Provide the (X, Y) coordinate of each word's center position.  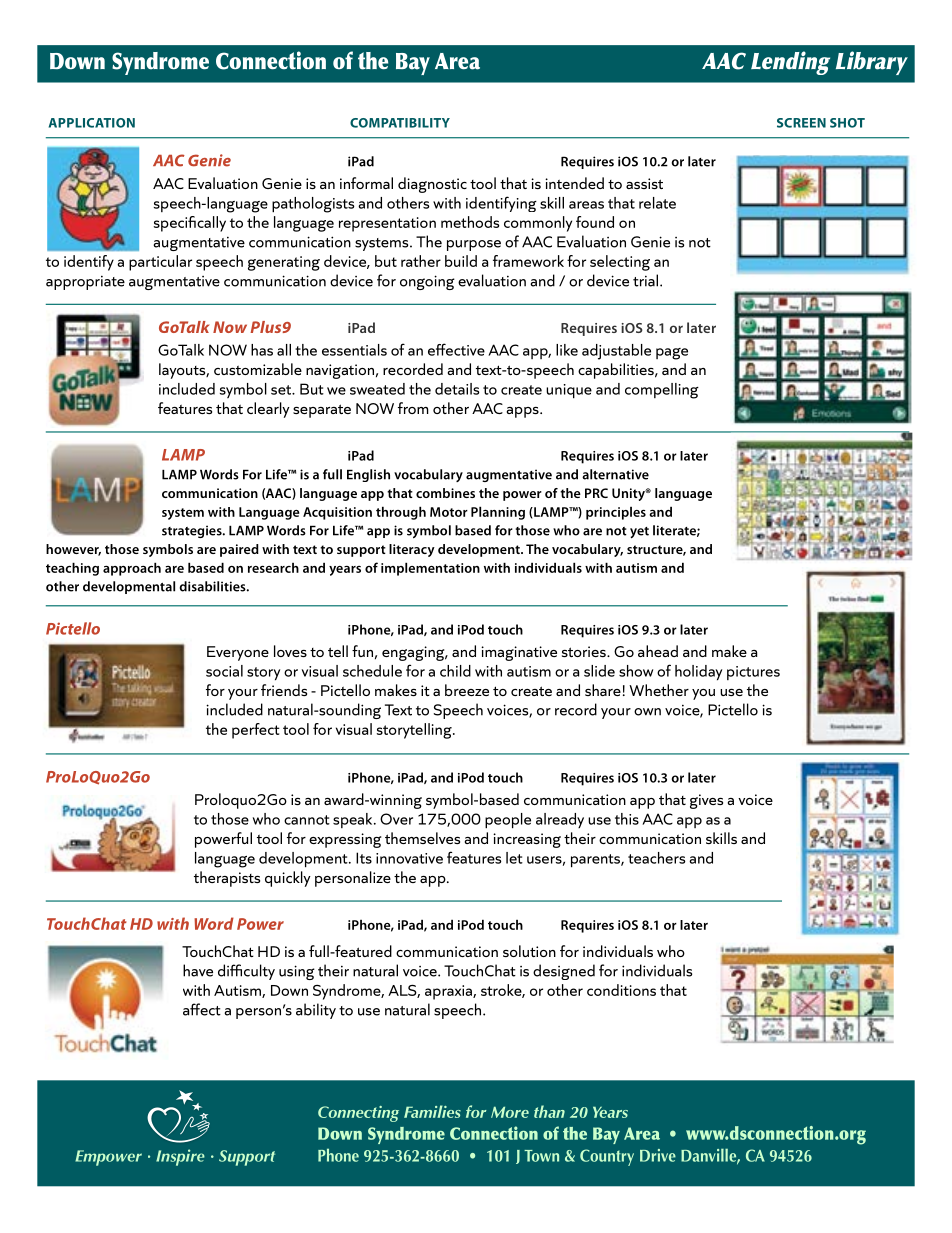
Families (432, 1111)
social (224, 671)
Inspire (180, 1157)
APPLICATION (92, 123)
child (455, 671)
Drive (658, 1155)
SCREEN (801, 123)
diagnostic (432, 185)
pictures (753, 673)
